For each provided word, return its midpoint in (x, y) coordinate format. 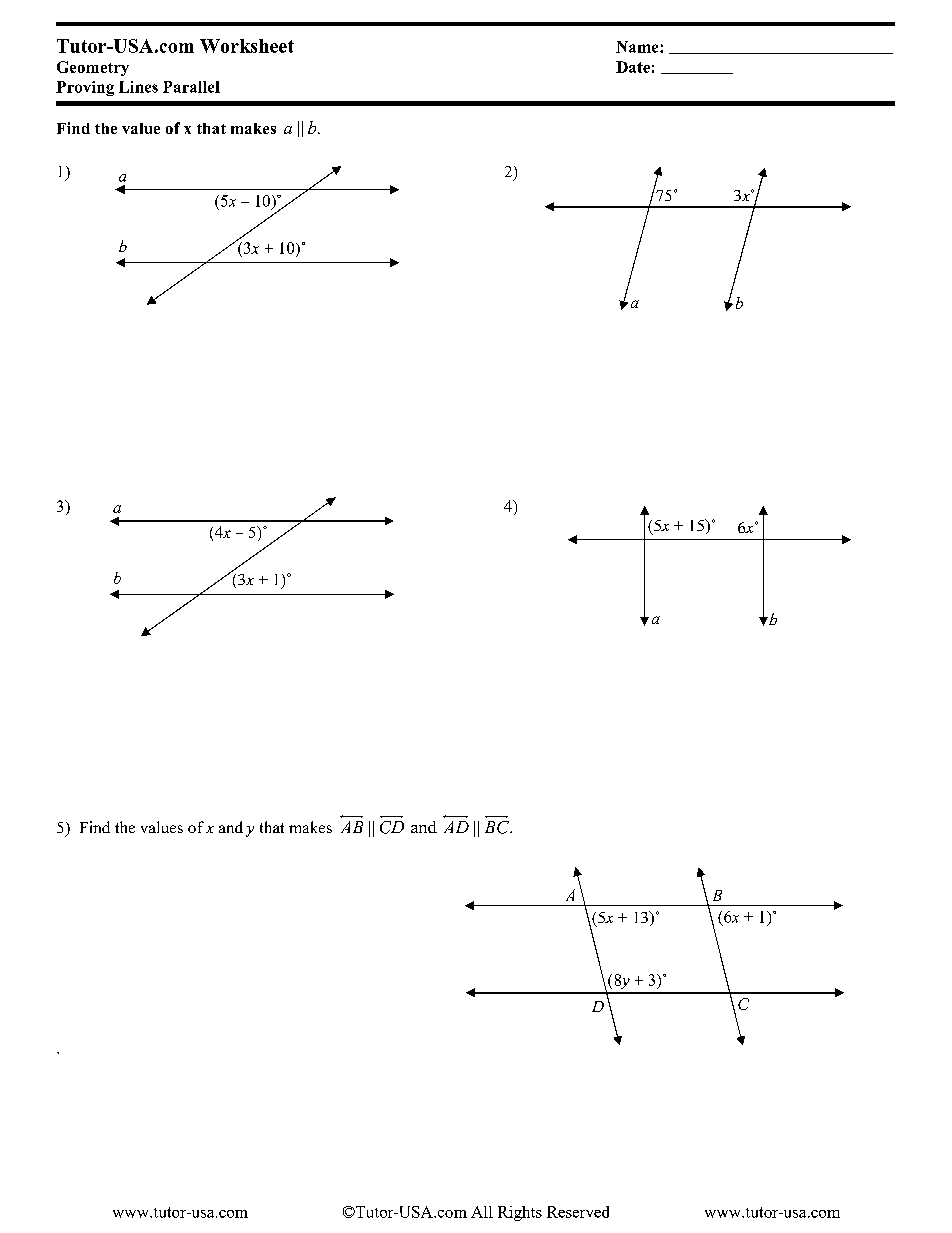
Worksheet (247, 46)
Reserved (578, 1212)
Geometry (93, 68)
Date (633, 67)
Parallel (191, 87)
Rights (520, 1213)
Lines (138, 87)
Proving (85, 88)
